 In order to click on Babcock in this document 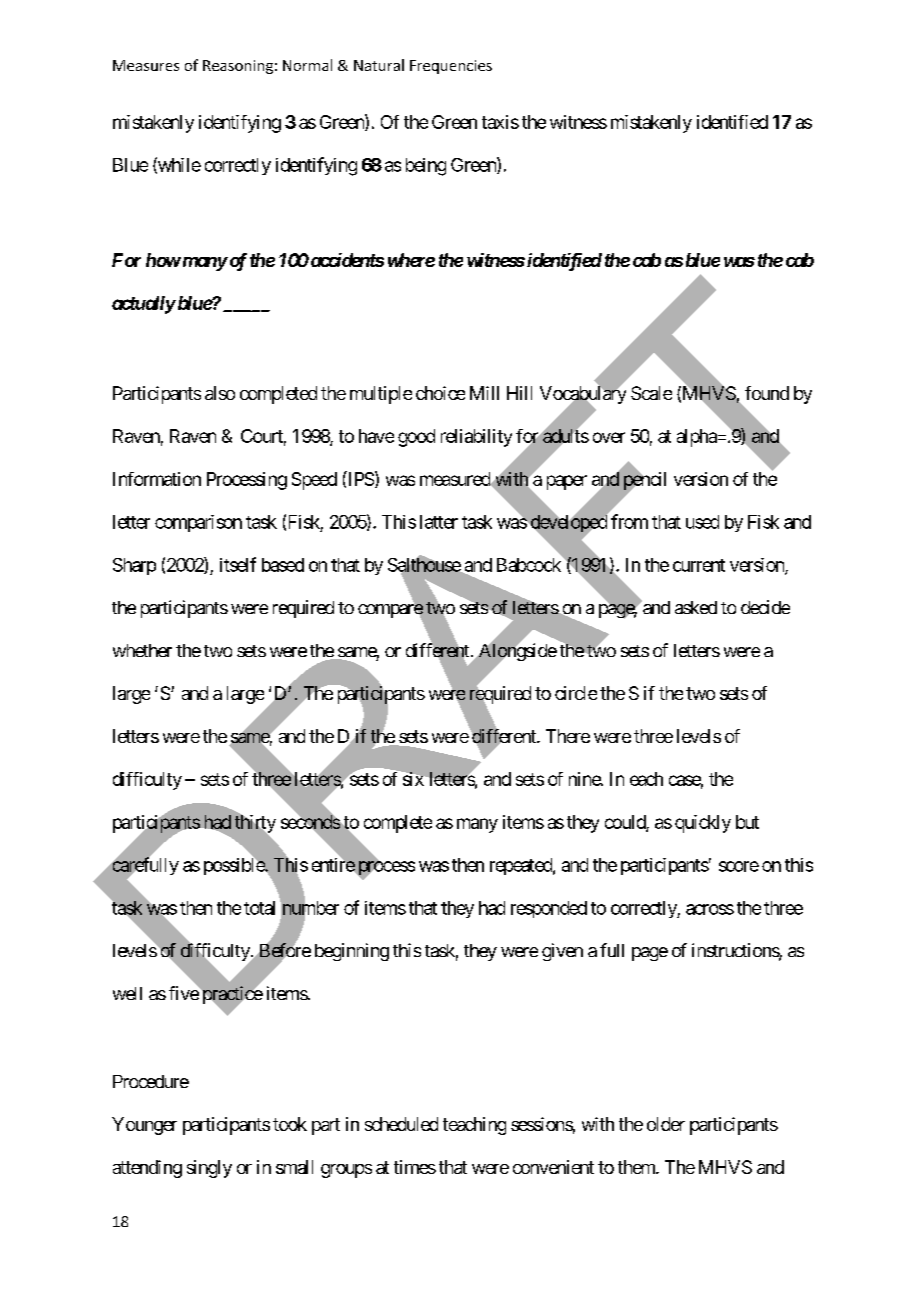, I will do `click(530, 564)`.
